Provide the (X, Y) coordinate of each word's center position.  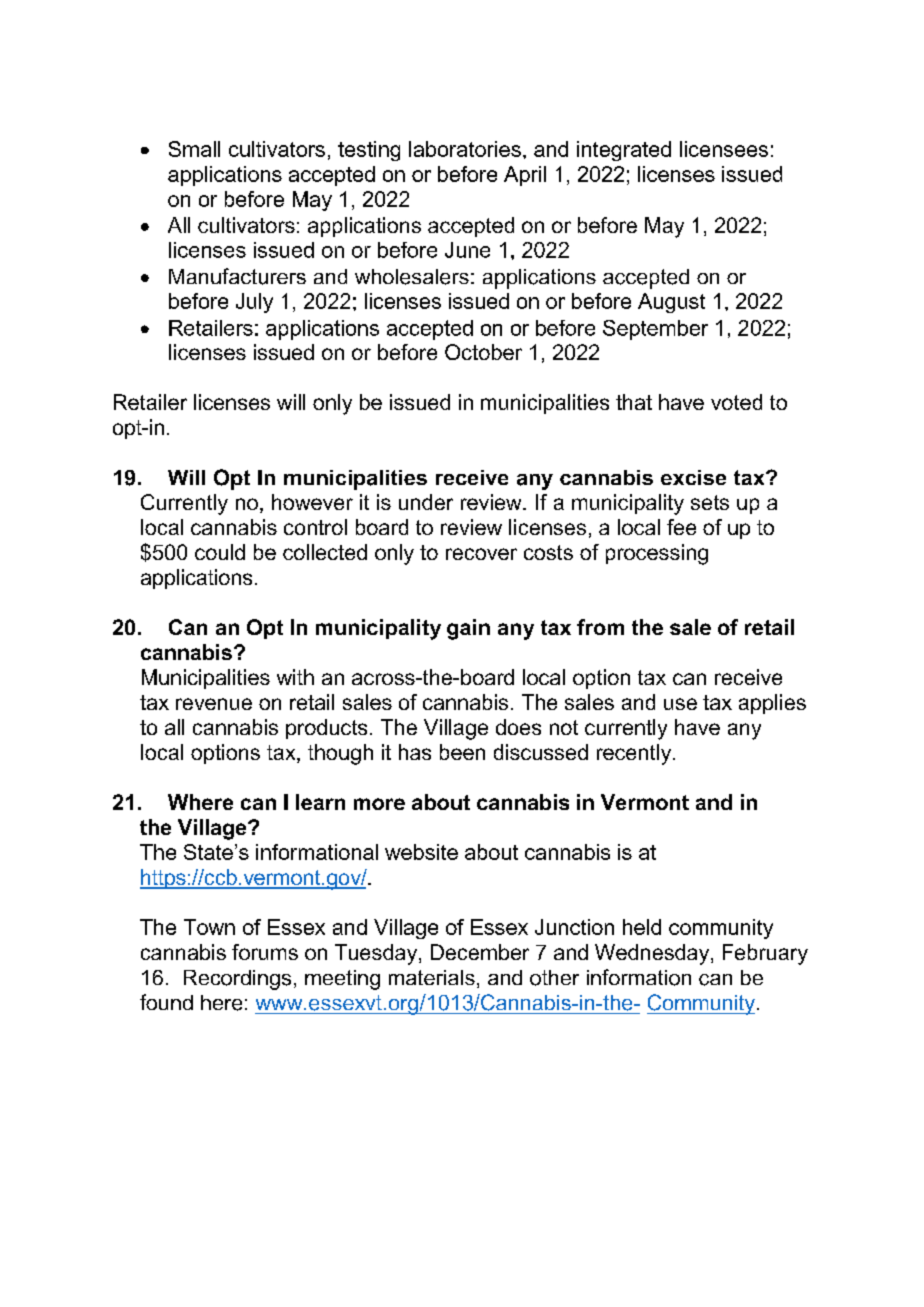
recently (635, 754)
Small (194, 149)
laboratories (465, 149)
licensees (724, 149)
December (480, 952)
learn (320, 802)
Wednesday (653, 954)
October (483, 352)
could (220, 552)
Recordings (237, 980)
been (462, 752)
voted (736, 402)
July (254, 303)
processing (657, 554)
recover (481, 554)
